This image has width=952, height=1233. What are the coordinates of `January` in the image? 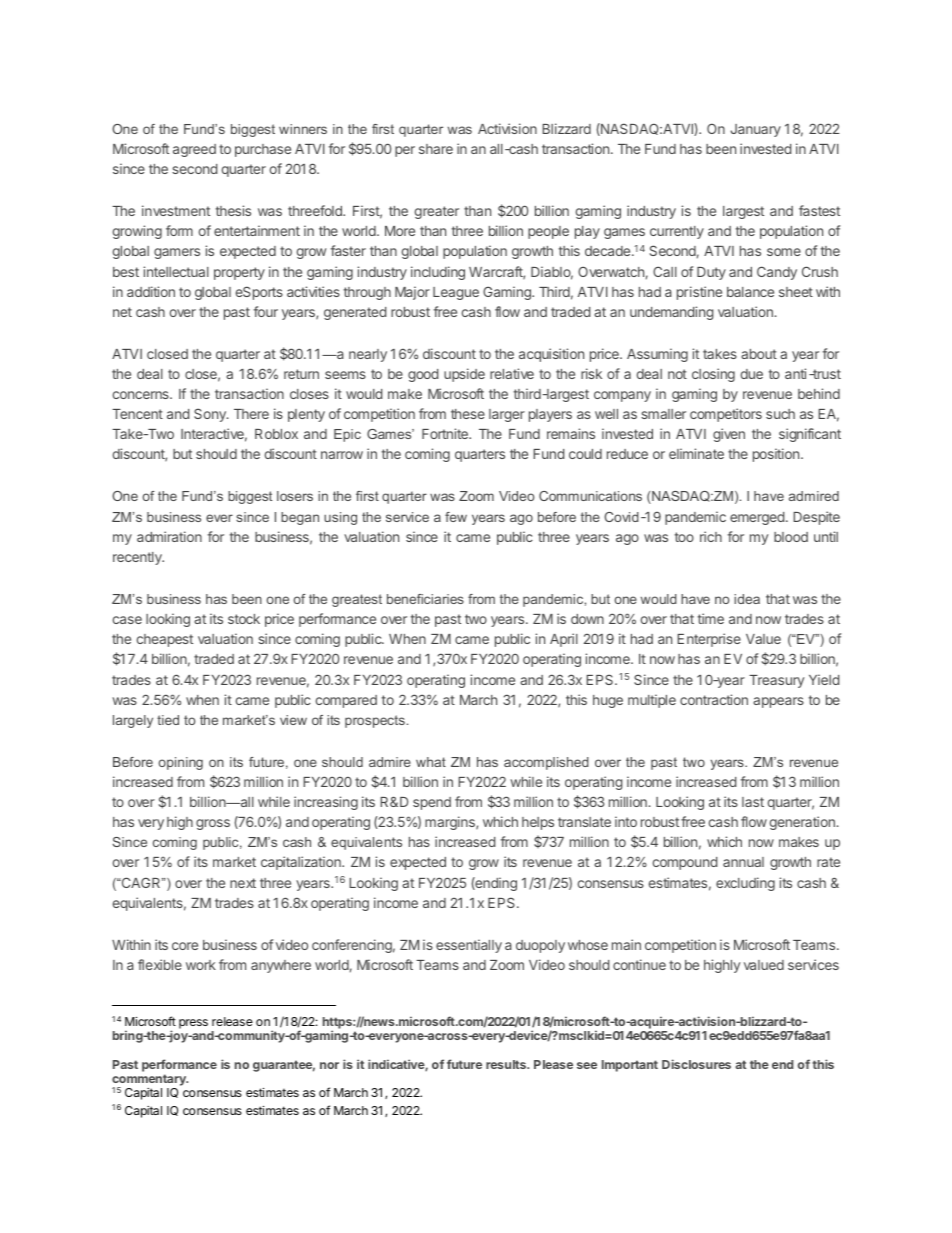 It's located at (756, 130).
